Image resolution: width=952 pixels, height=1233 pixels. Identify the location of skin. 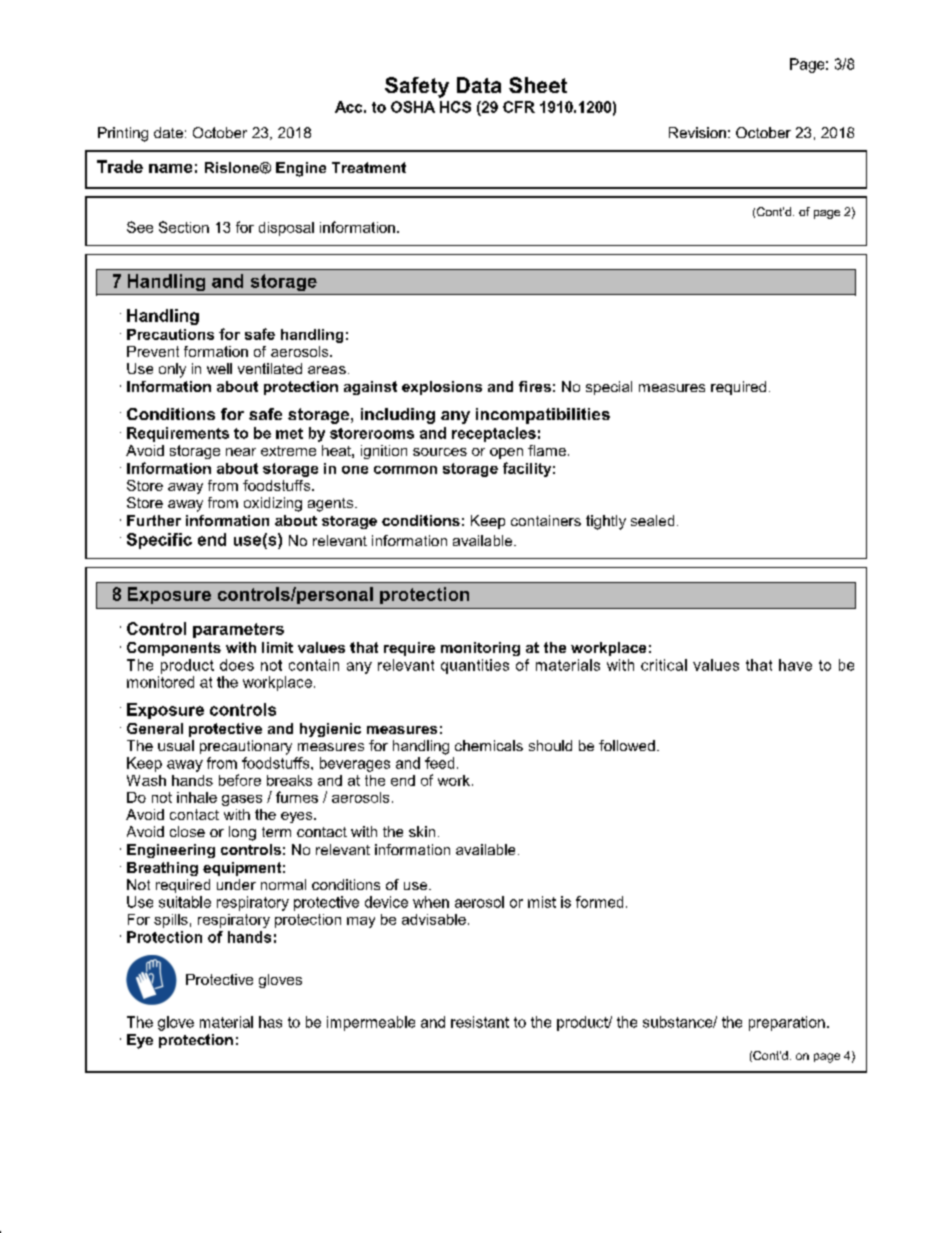
(422, 831).
